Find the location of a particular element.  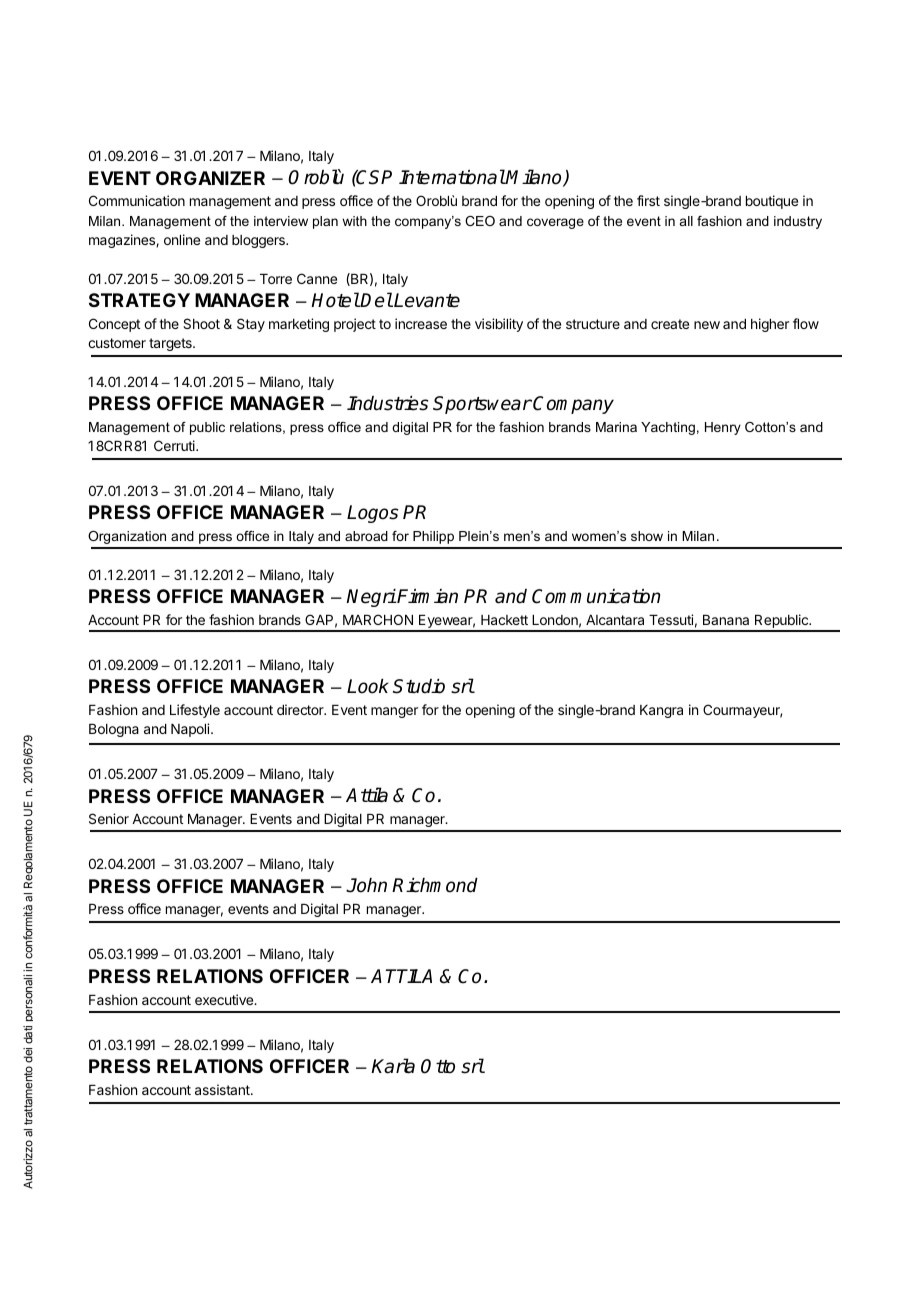

Lifestyle is located at coordinates (195, 711).
